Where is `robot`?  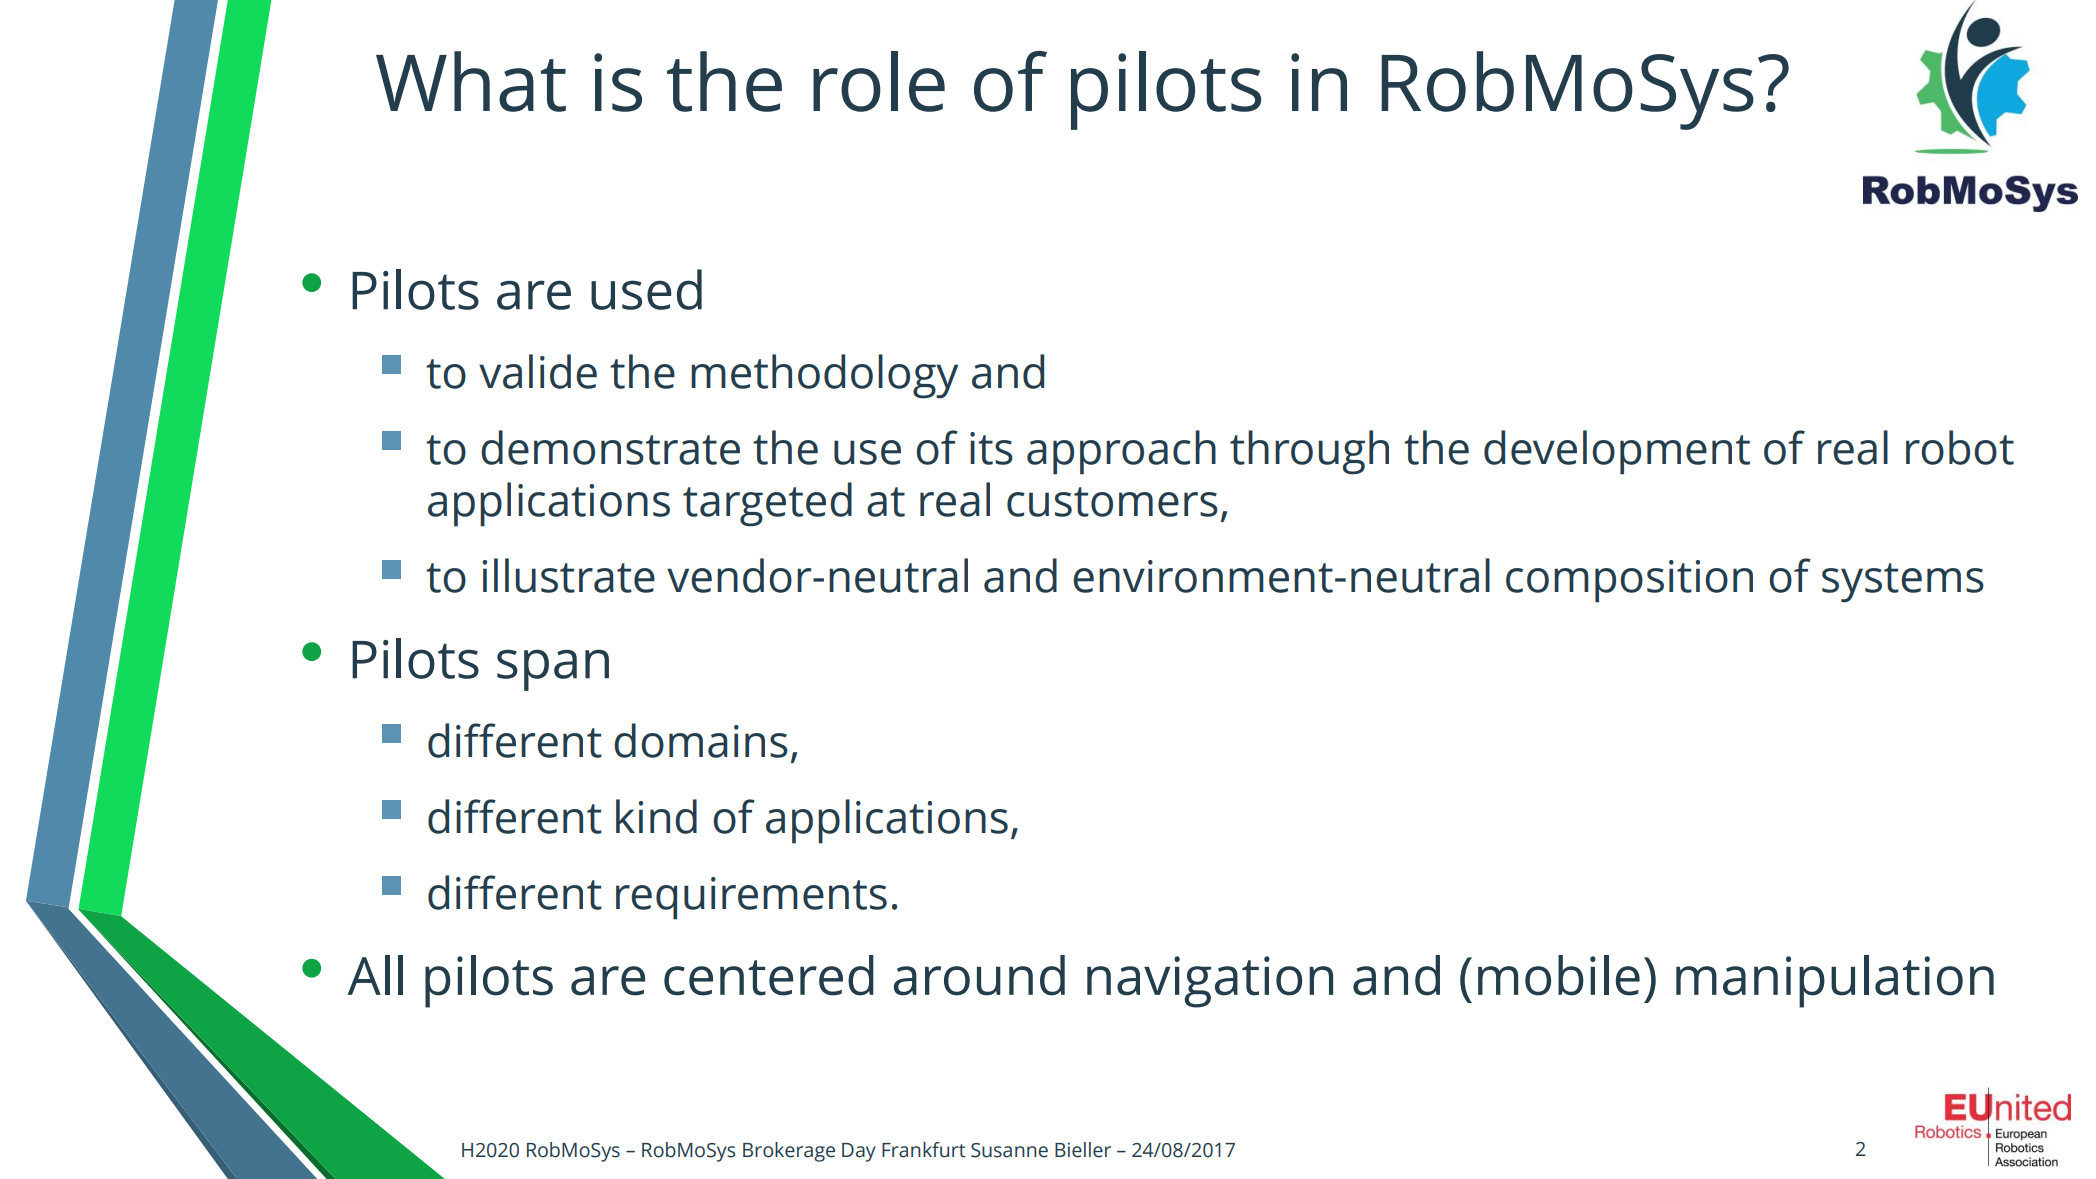
robot is located at coordinates (1960, 447).
